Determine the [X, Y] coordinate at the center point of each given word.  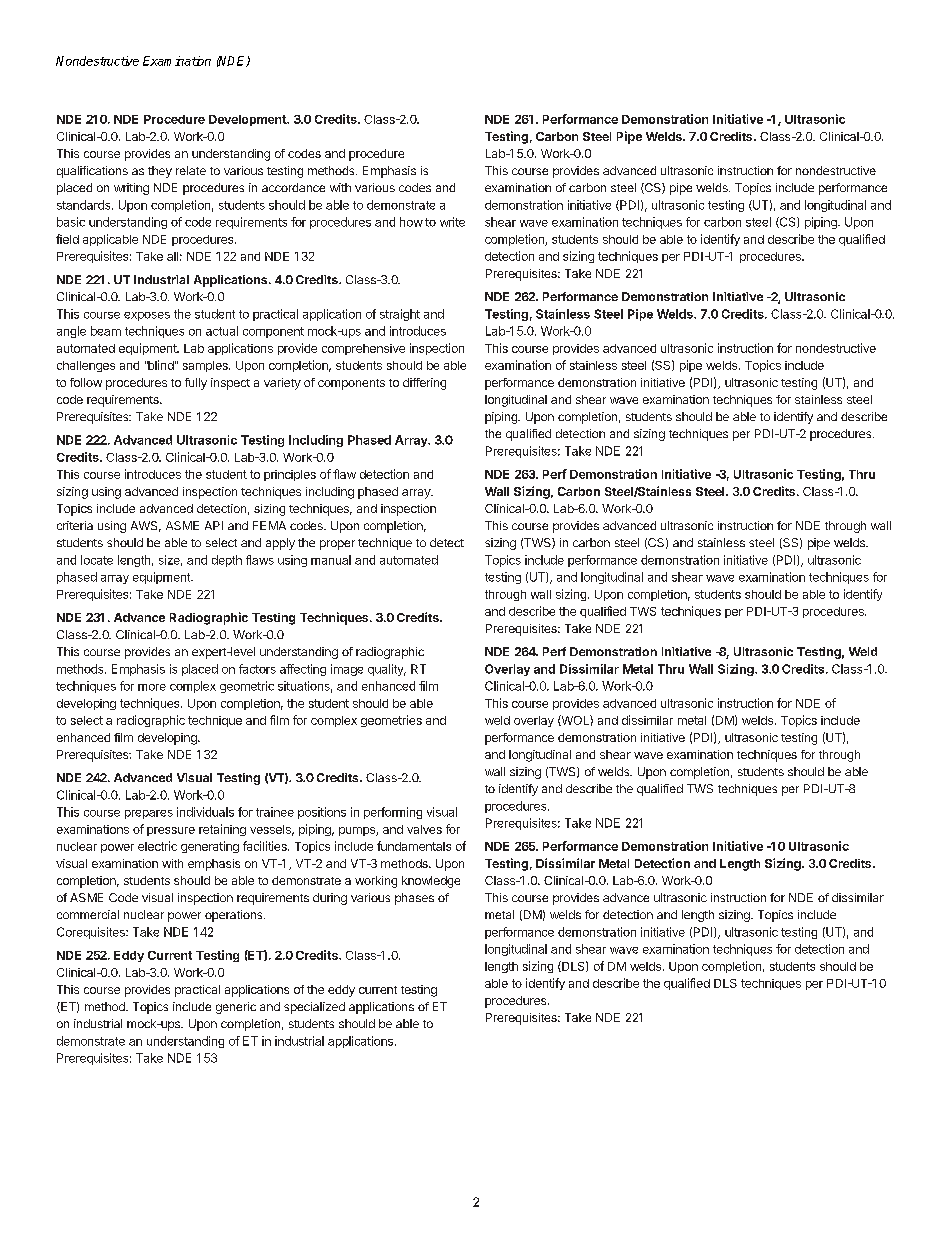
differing [424, 384]
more [152, 687]
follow [86, 382]
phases [414, 899]
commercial [88, 914]
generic [236, 1008]
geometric [247, 687]
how [411, 222]
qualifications [92, 172]
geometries [391, 721]
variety [282, 384]
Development [248, 120]
